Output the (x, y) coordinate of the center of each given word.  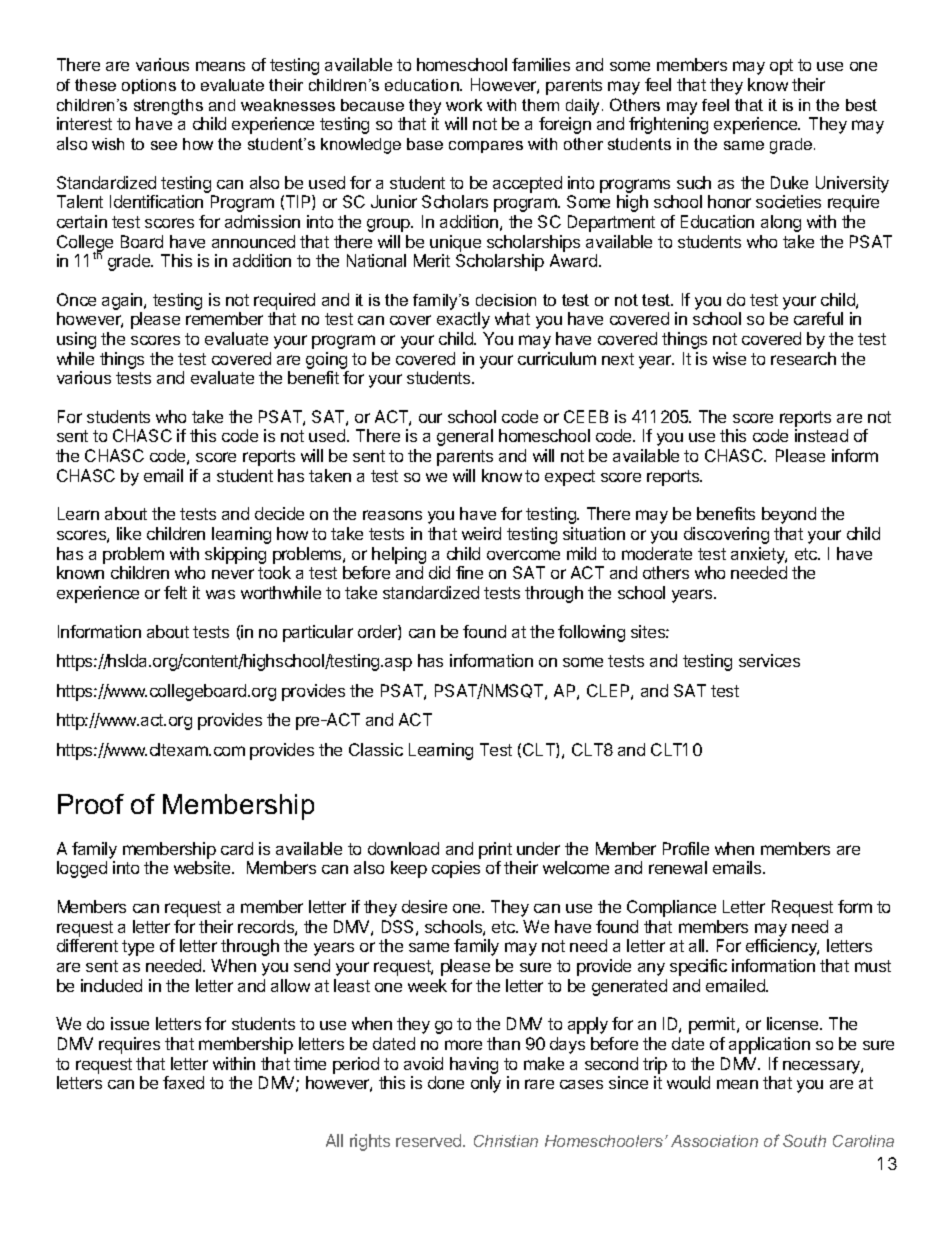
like (129, 533)
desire (424, 906)
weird (481, 533)
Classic (376, 749)
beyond (789, 515)
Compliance (671, 908)
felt (175, 592)
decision (506, 300)
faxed (183, 1082)
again (123, 301)
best (861, 105)
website (203, 867)
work (464, 105)
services (769, 660)
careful (818, 318)
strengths (168, 107)
